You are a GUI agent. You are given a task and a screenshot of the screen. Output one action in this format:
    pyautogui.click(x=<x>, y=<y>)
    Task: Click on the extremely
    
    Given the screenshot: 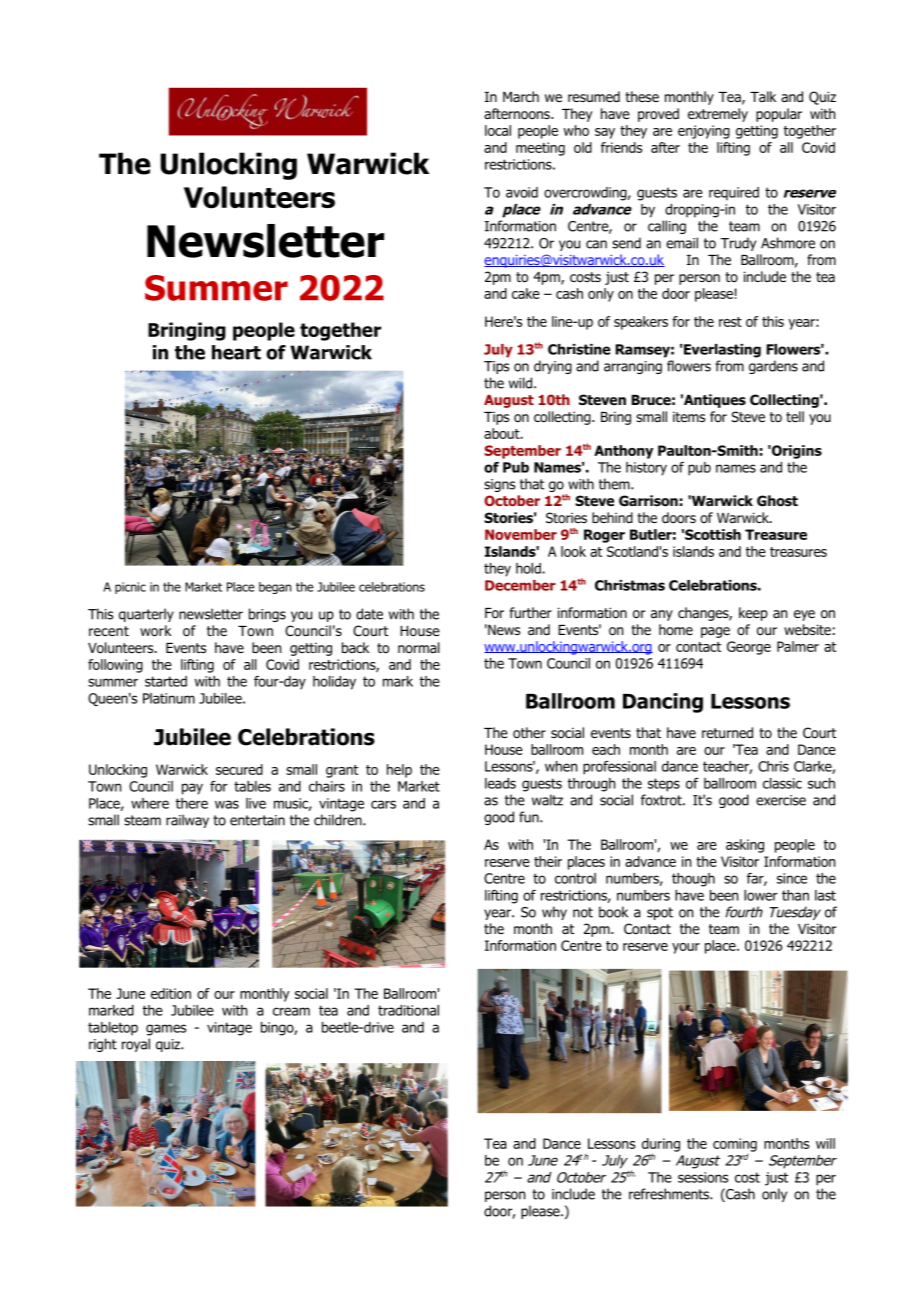 What is the action you would take?
    pyautogui.click(x=718, y=115)
